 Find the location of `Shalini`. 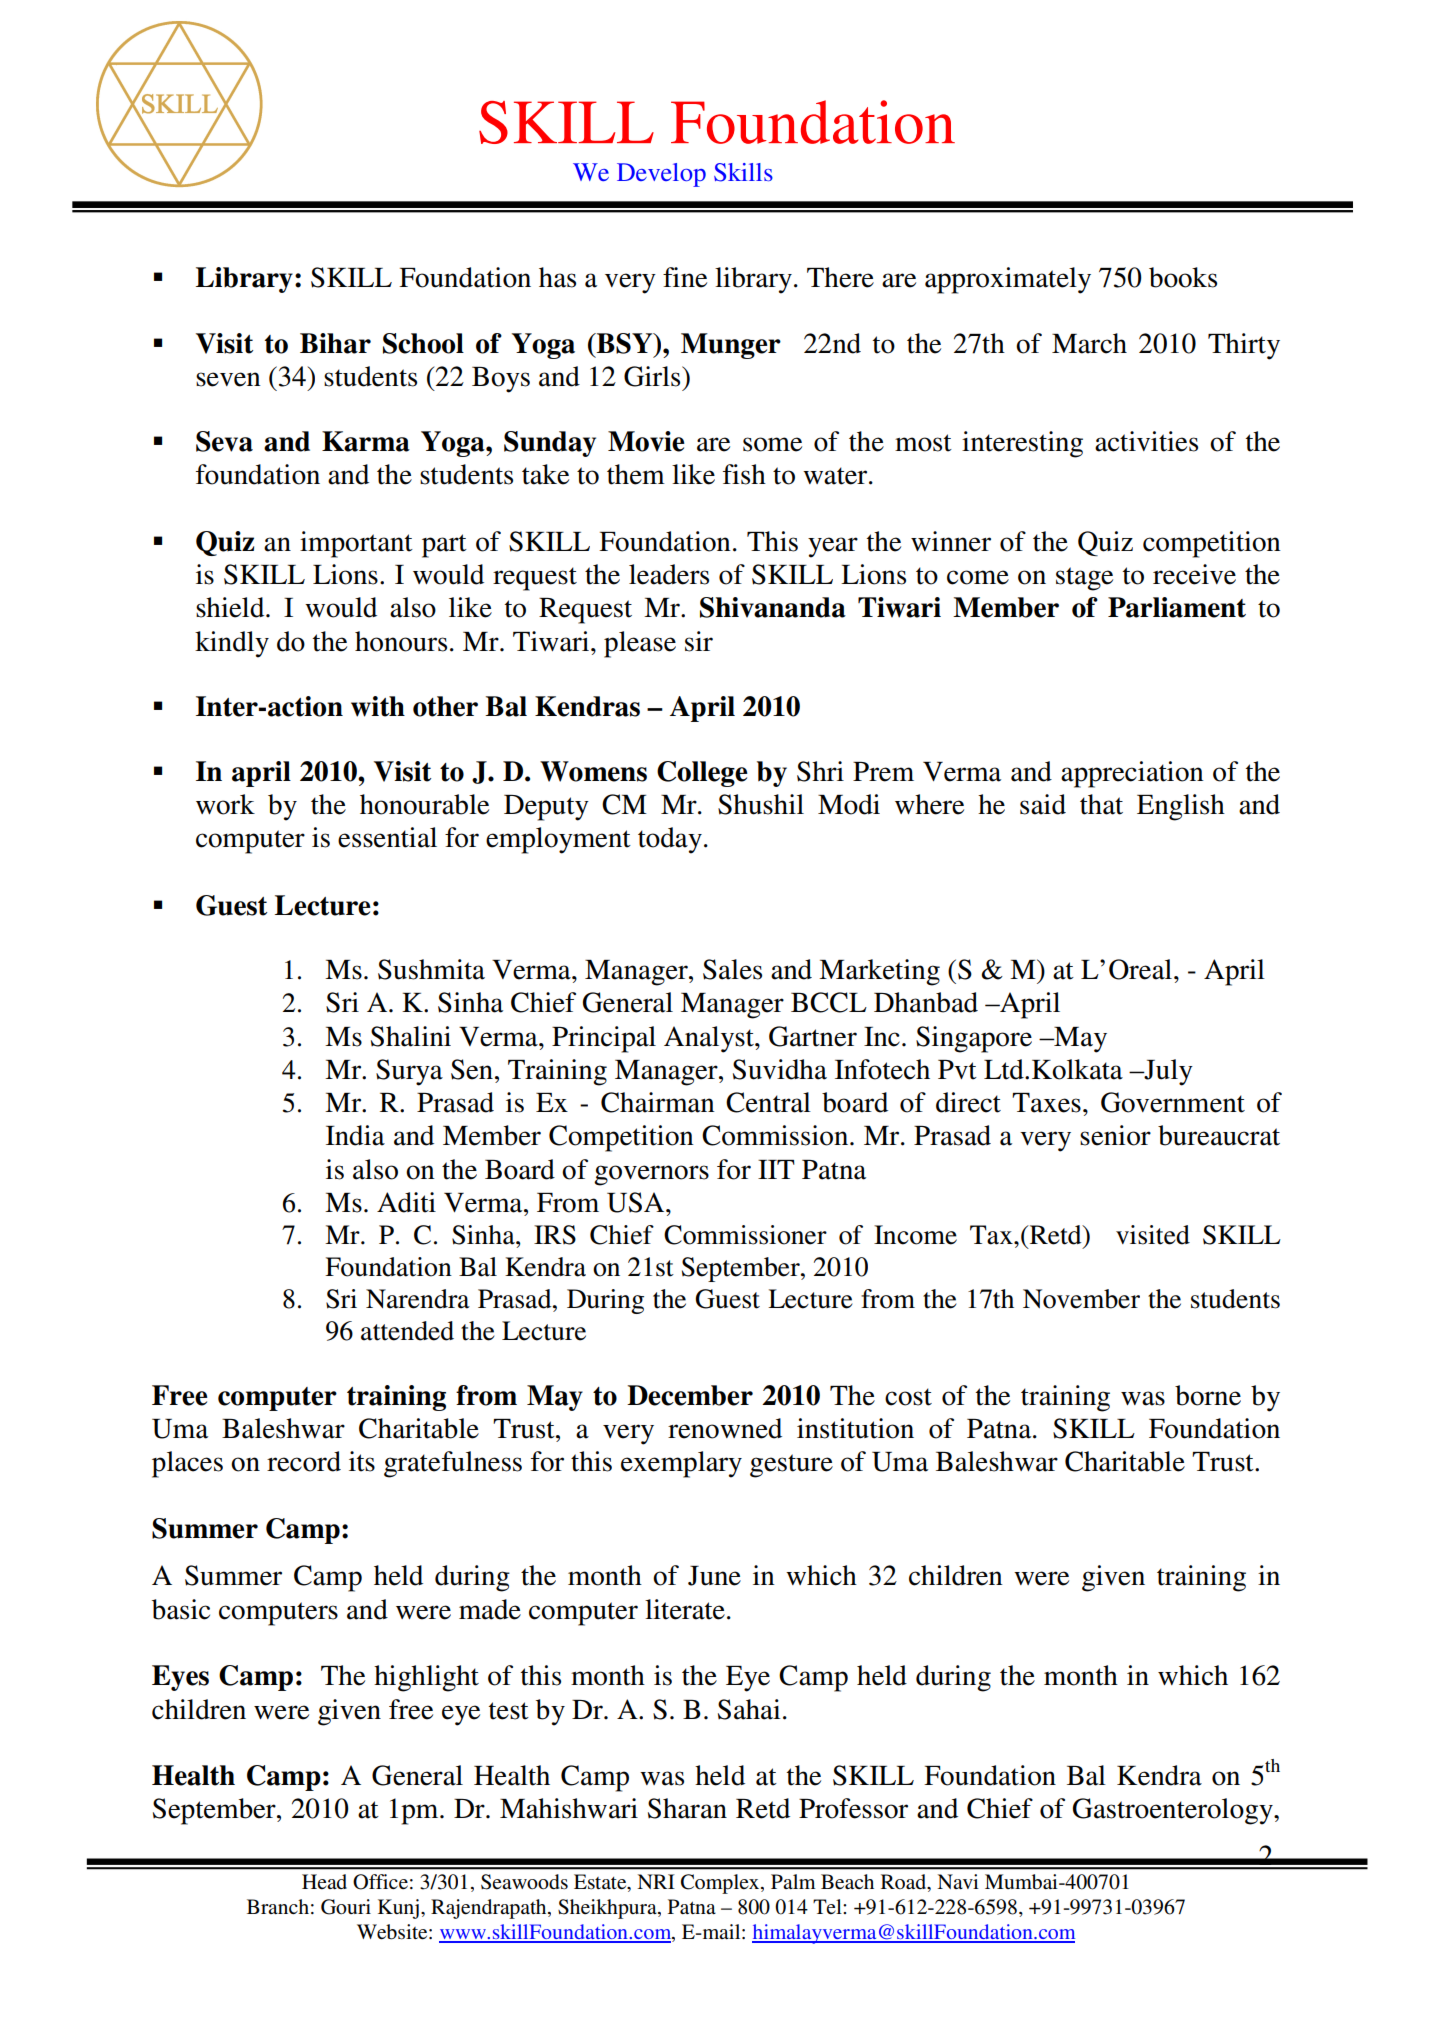

Shalini is located at coordinates (411, 1036).
